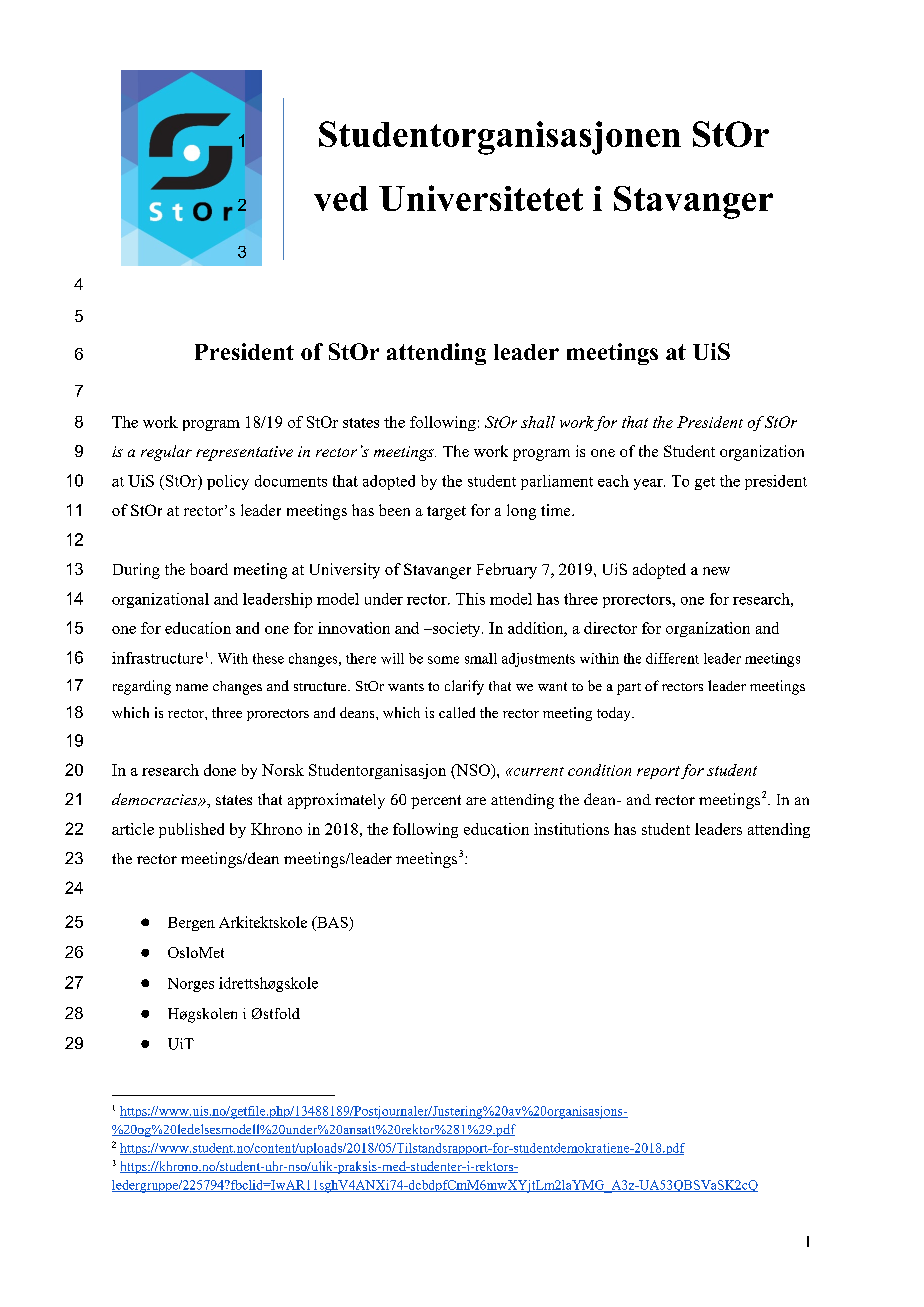 The height and width of the document is (1307, 924). What do you see at coordinates (538, 422) in the document?
I see `shall` at bounding box center [538, 422].
